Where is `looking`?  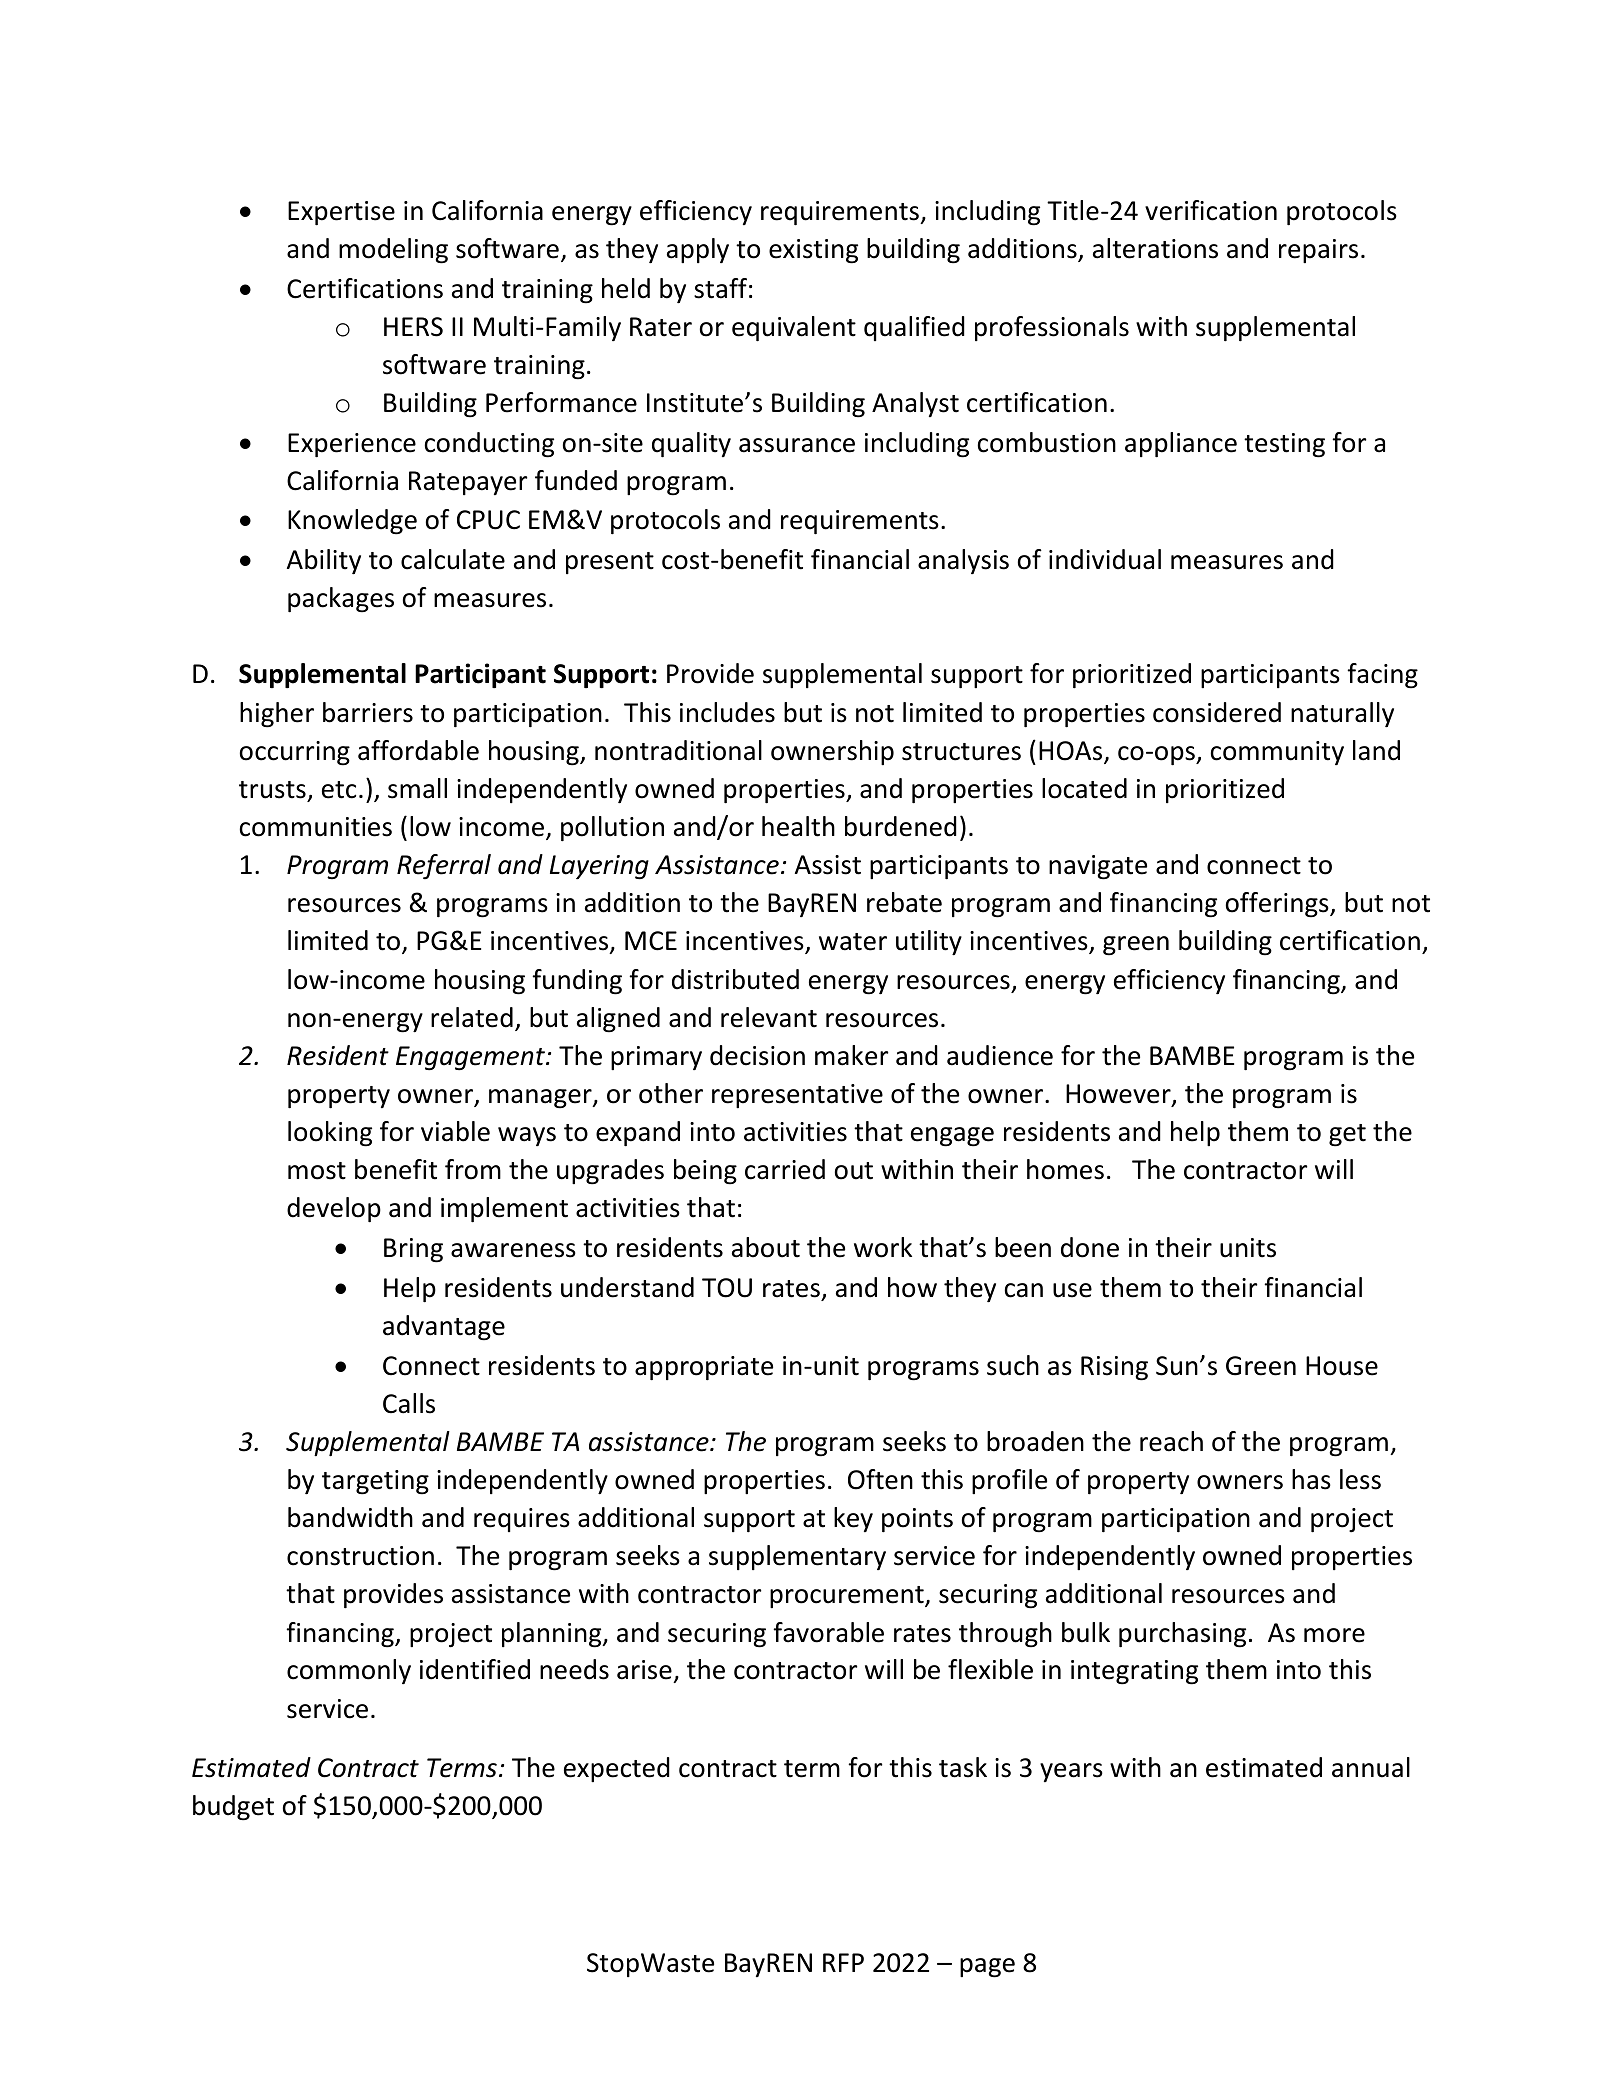 looking is located at coordinates (330, 1134).
